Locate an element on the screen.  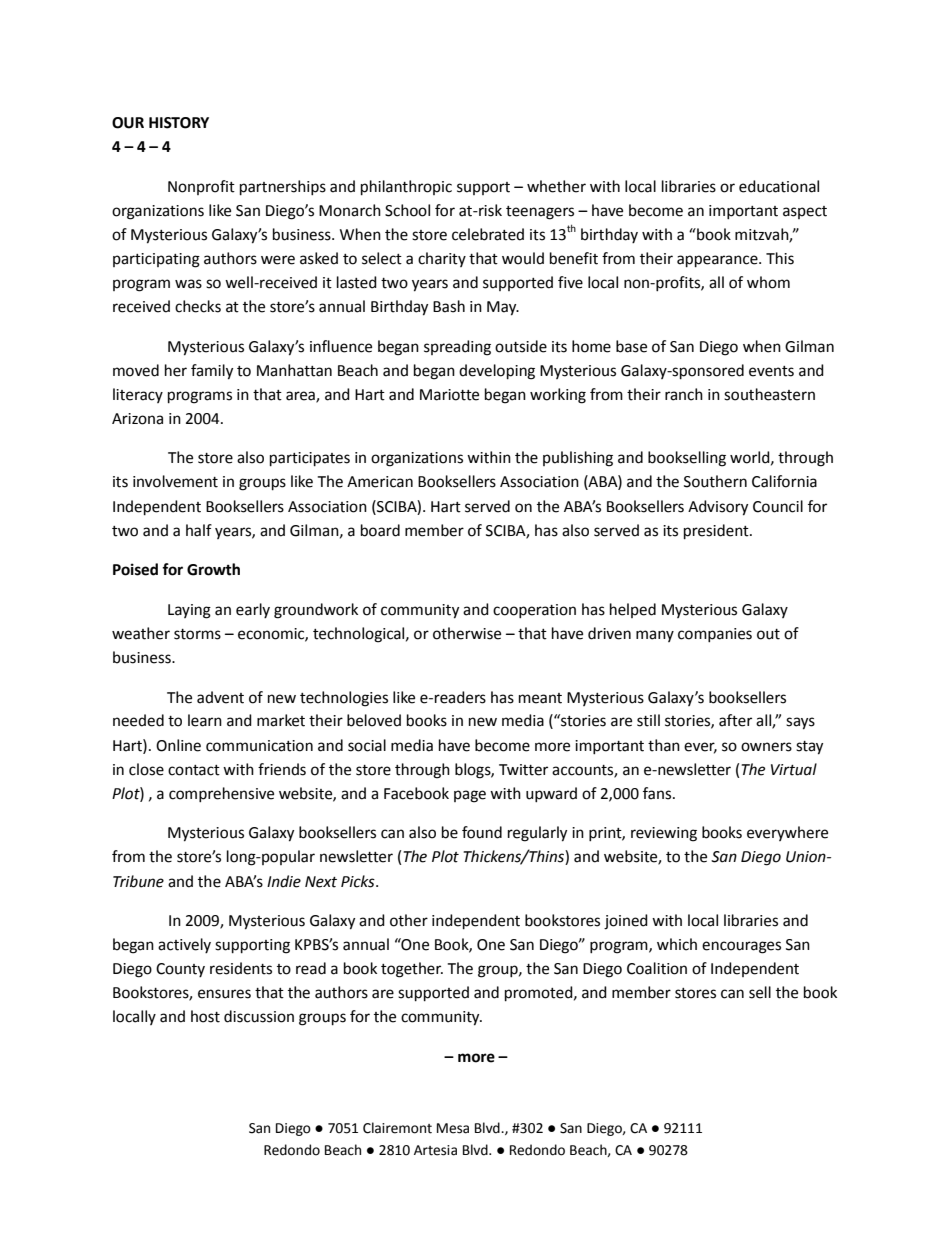
cooperation is located at coordinates (534, 611).
